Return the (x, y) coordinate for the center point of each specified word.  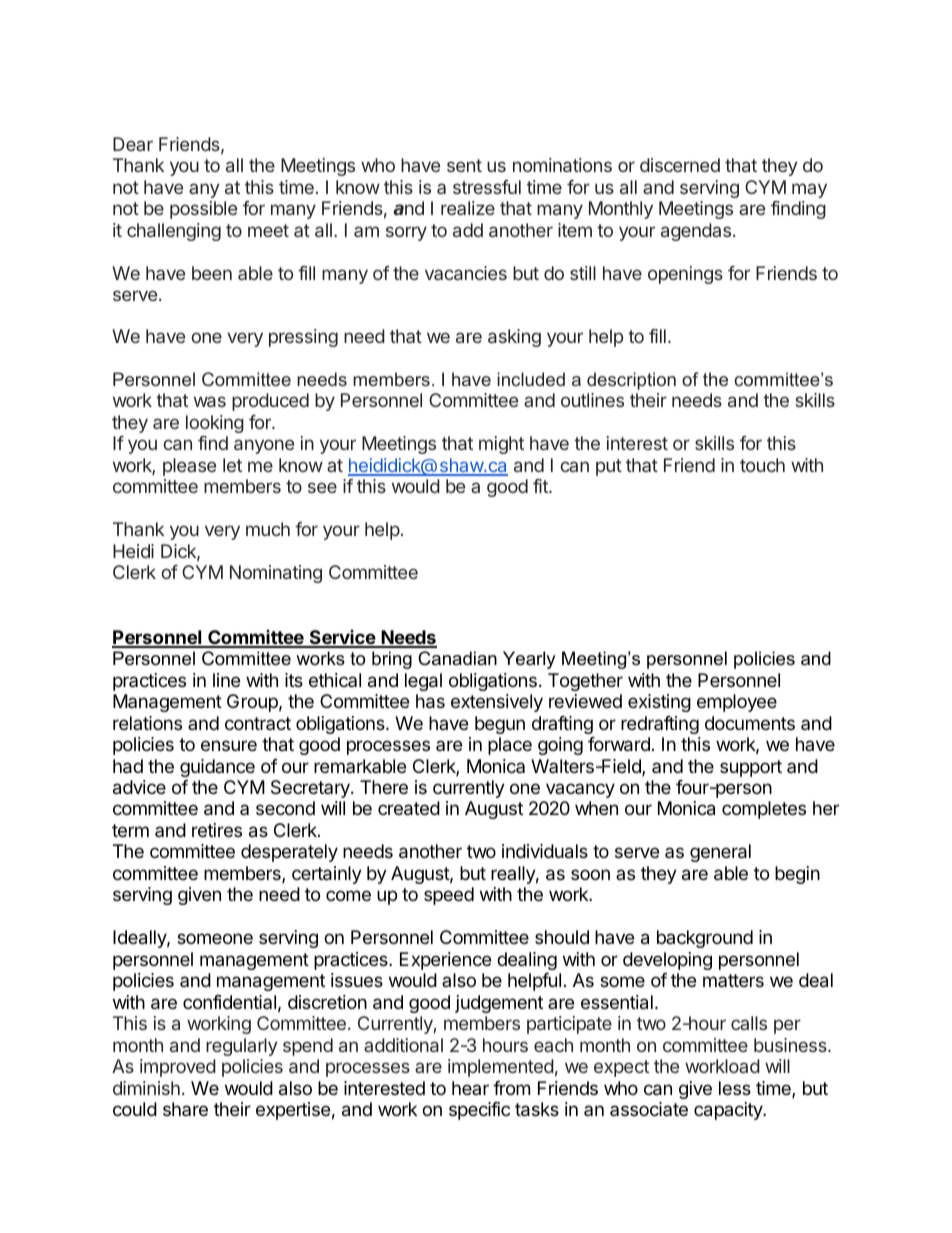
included (531, 379)
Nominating (276, 574)
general (720, 853)
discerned (680, 165)
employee (737, 703)
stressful (487, 187)
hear (470, 1088)
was (210, 401)
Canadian (457, 658)
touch (762, 465)
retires (217, 830)
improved (178, 1068)
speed (449, 896)
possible (203, 210)
